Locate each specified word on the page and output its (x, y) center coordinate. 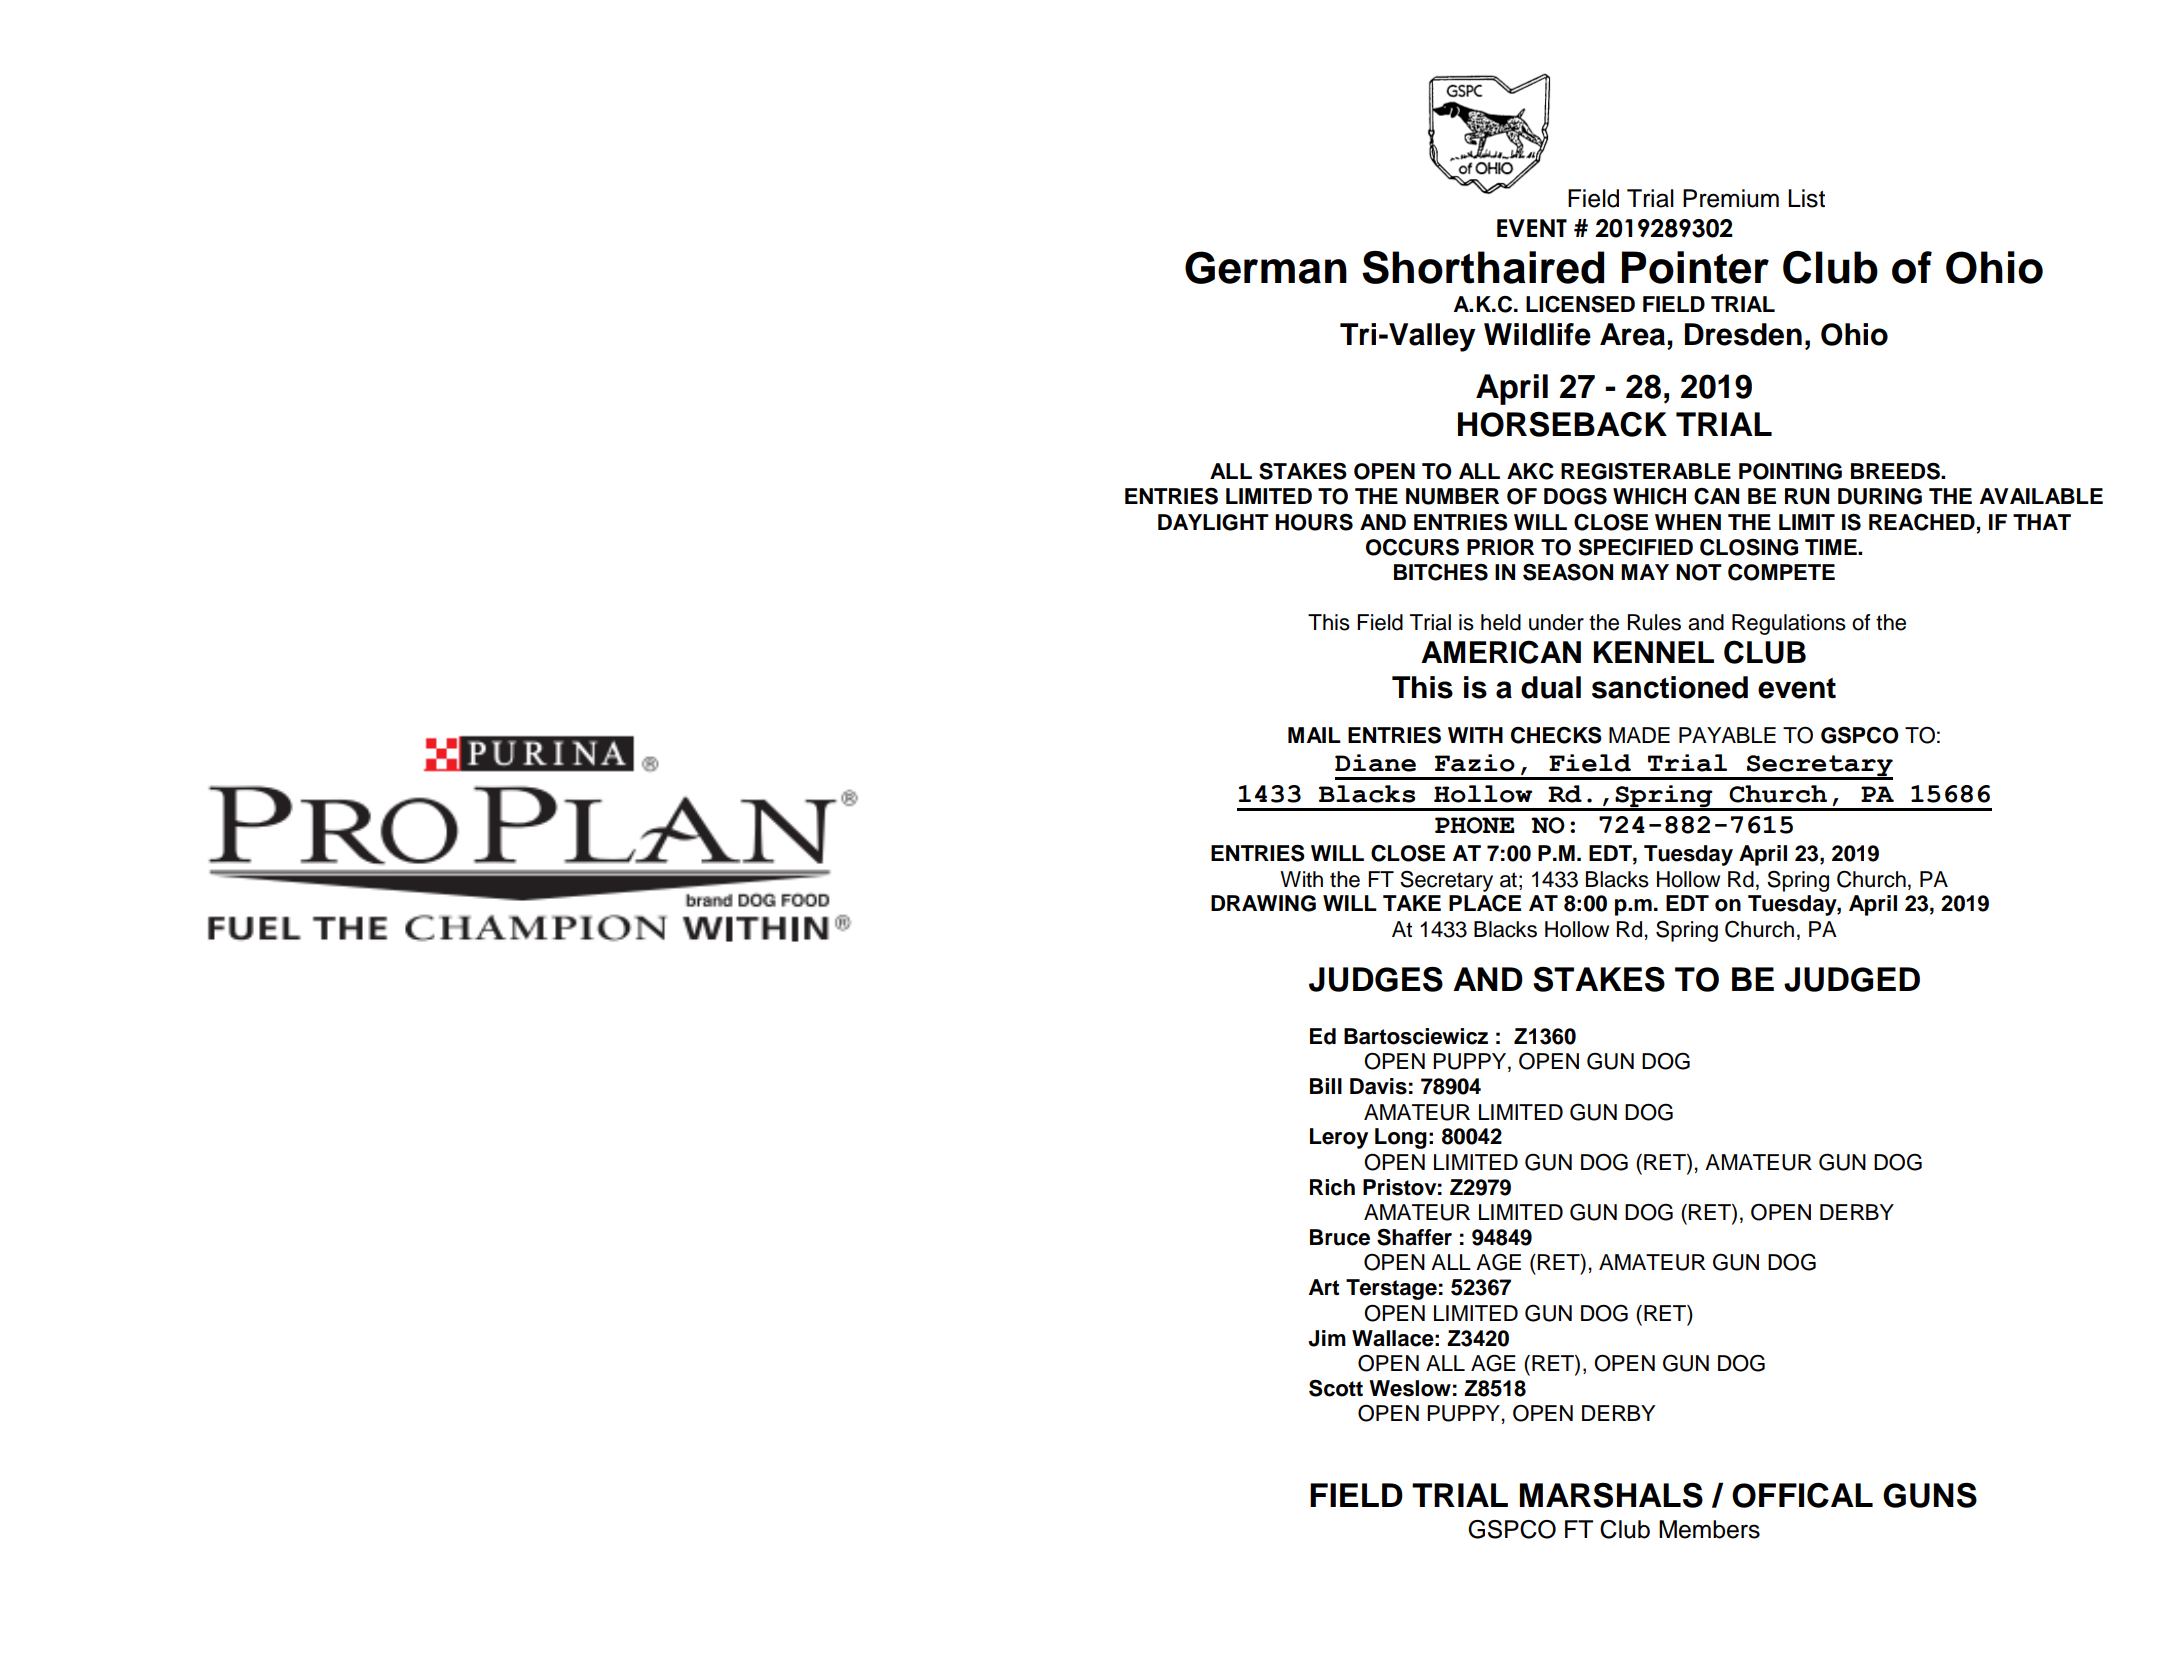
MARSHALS (1611, 1495)
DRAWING (1263, 903)
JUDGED (1852, 979)
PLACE (1485, 903)
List (1806, 198)
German (1266, 267)
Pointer (1695, 267)
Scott (1336, 1388)
